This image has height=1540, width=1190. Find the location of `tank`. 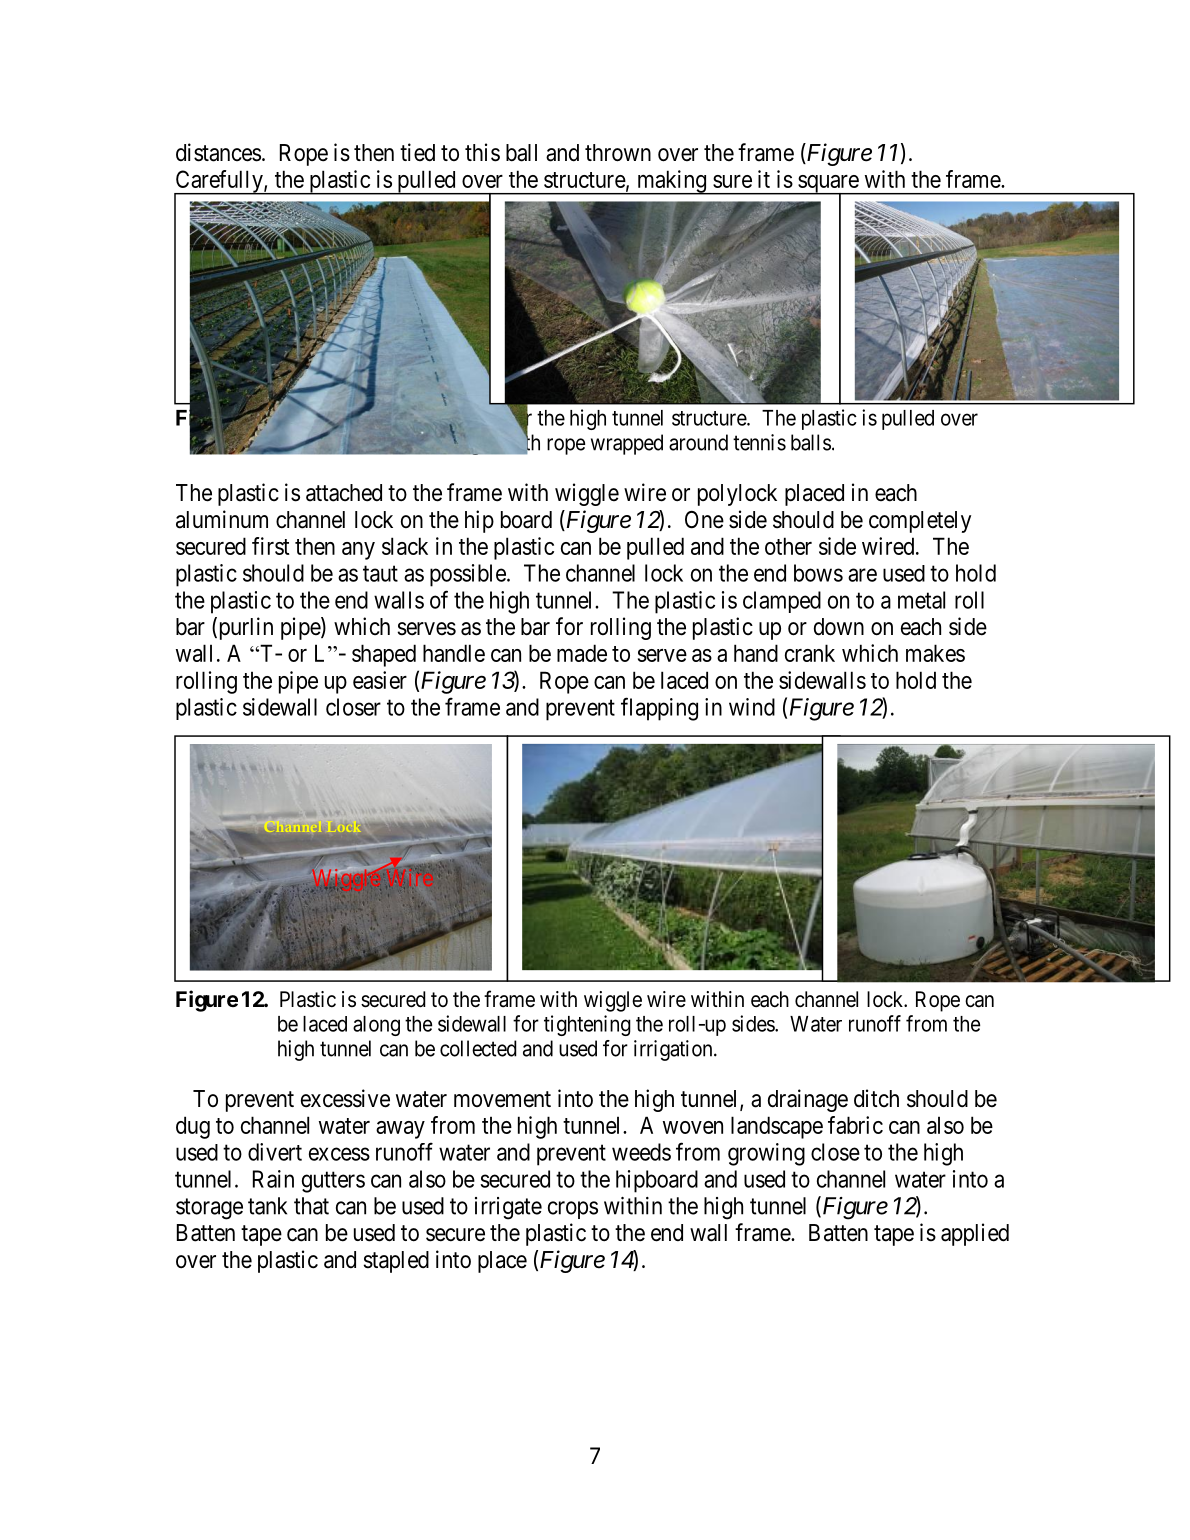

tank is located at coordinates (267, 1206).
